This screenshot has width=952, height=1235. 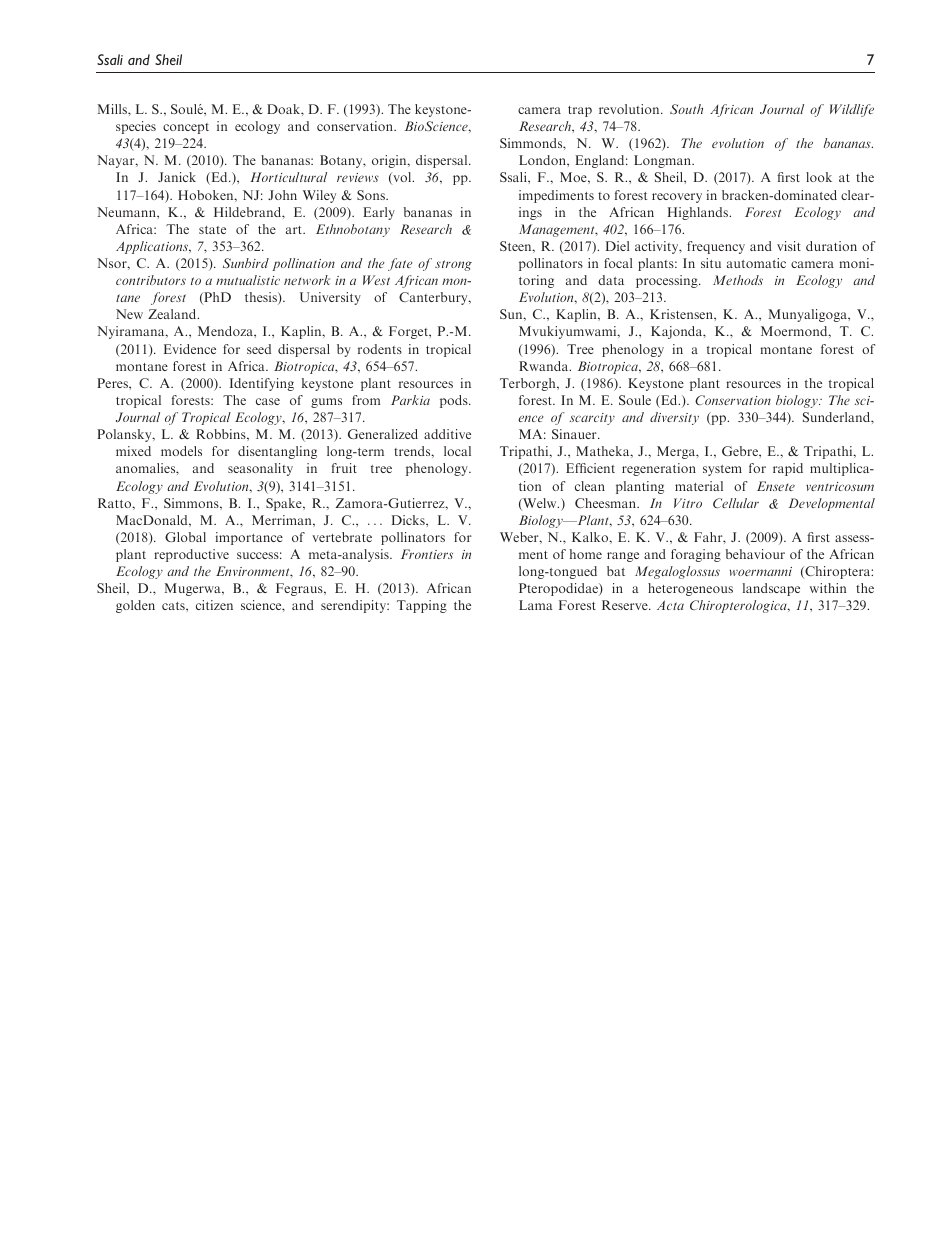 What do you see at coordinates (545, 366) in the screenshot?
I see `Rwanda` at bounding box center [545, 366].
